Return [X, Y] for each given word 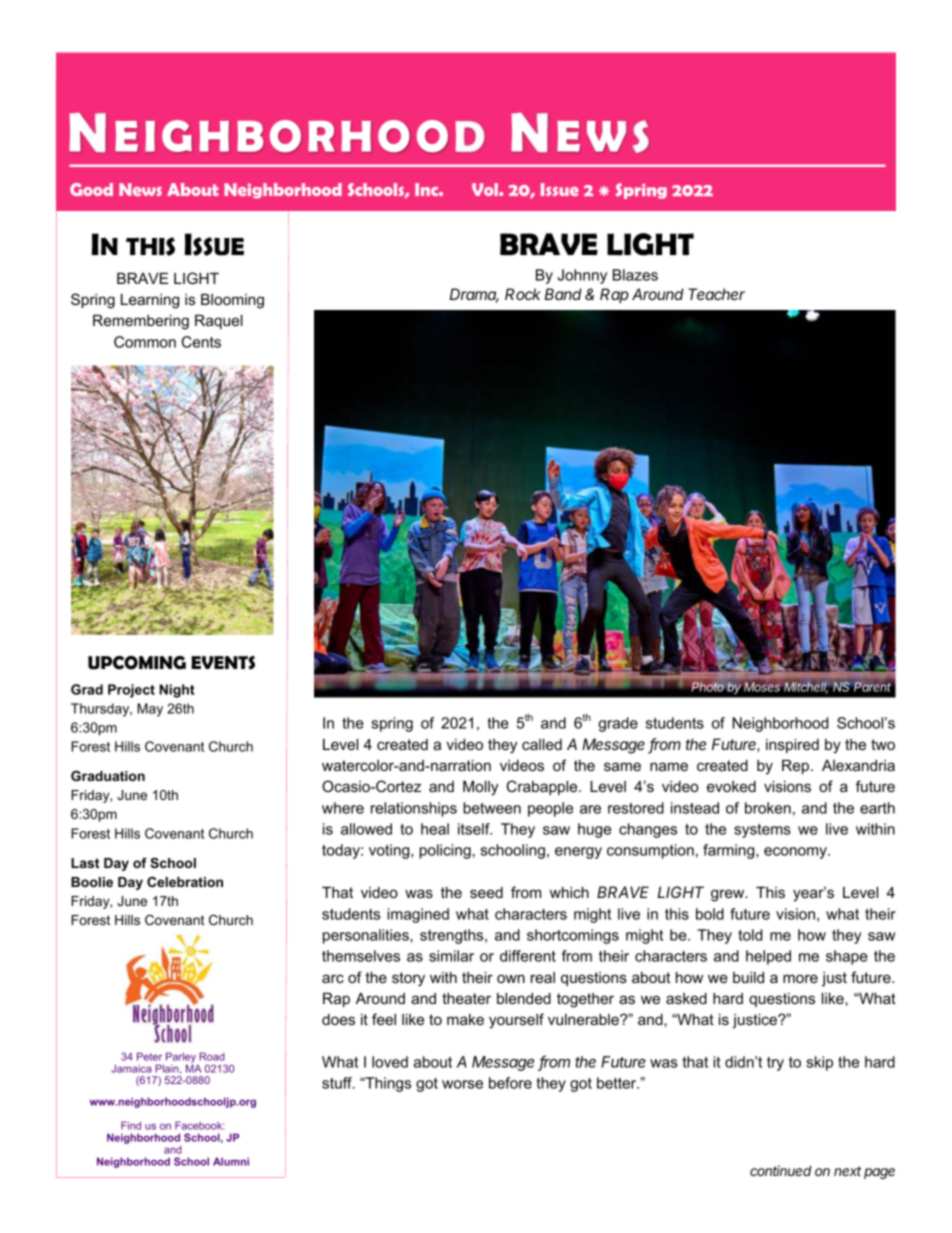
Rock [523, 294]
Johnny [582, 276]
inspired [792, 746]
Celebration [185, 882]
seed [486, 892]
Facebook [200, 1125]
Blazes [635, 275]
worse [462, 1084]
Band [563, 294]
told [750, 935]
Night [177, 691]
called [542, 744]
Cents [201, 342]
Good [91, 189]
